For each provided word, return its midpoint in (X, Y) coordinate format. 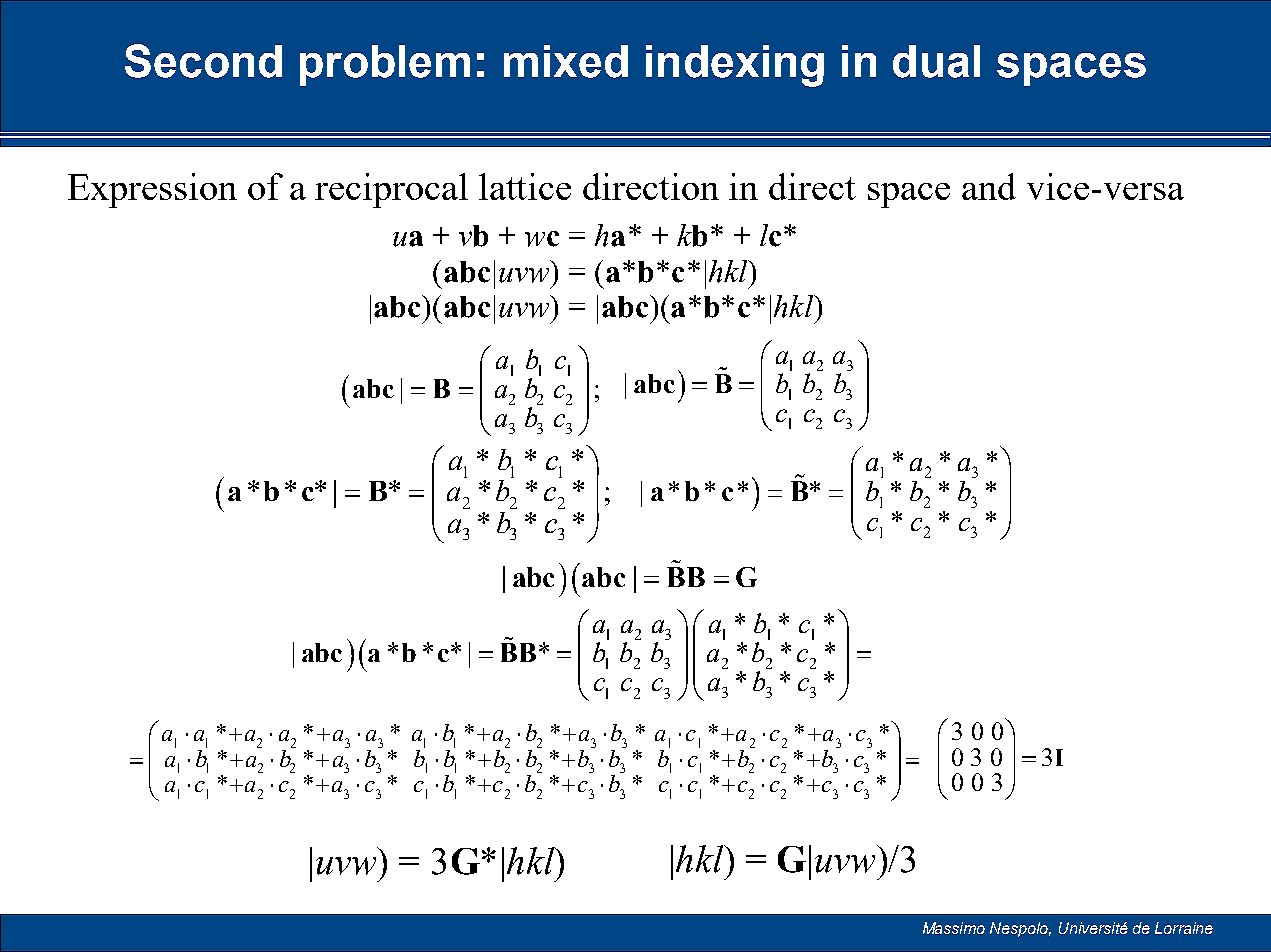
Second (203, 61)
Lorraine (1184, 928)
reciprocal (391, 190)
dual (936, 61)
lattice (525, 186)
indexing (735, 66)
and (989, 186)
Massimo (954, 928)
